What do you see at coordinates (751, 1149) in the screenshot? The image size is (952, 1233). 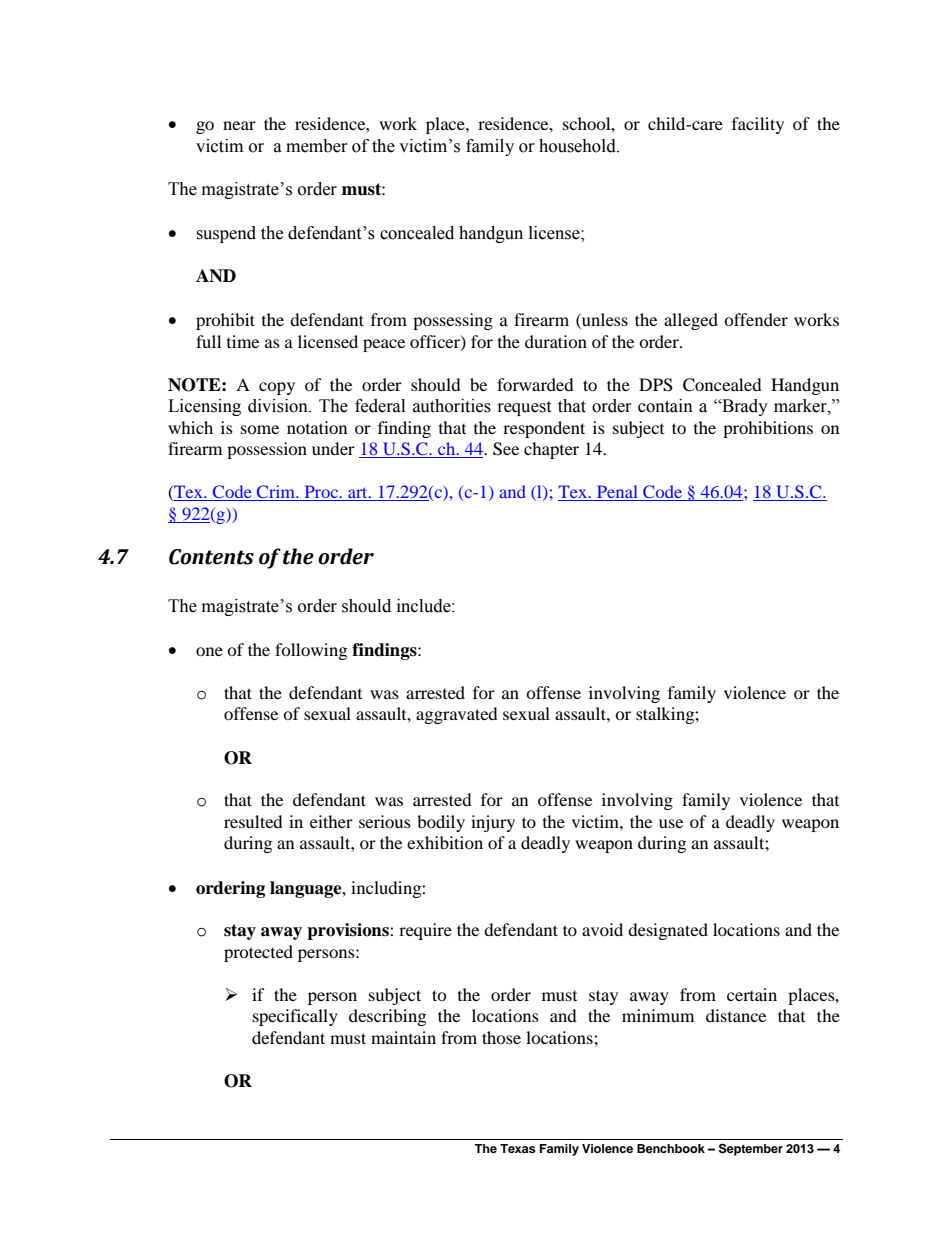 I see `September` at bounding box center [751, 1149].
